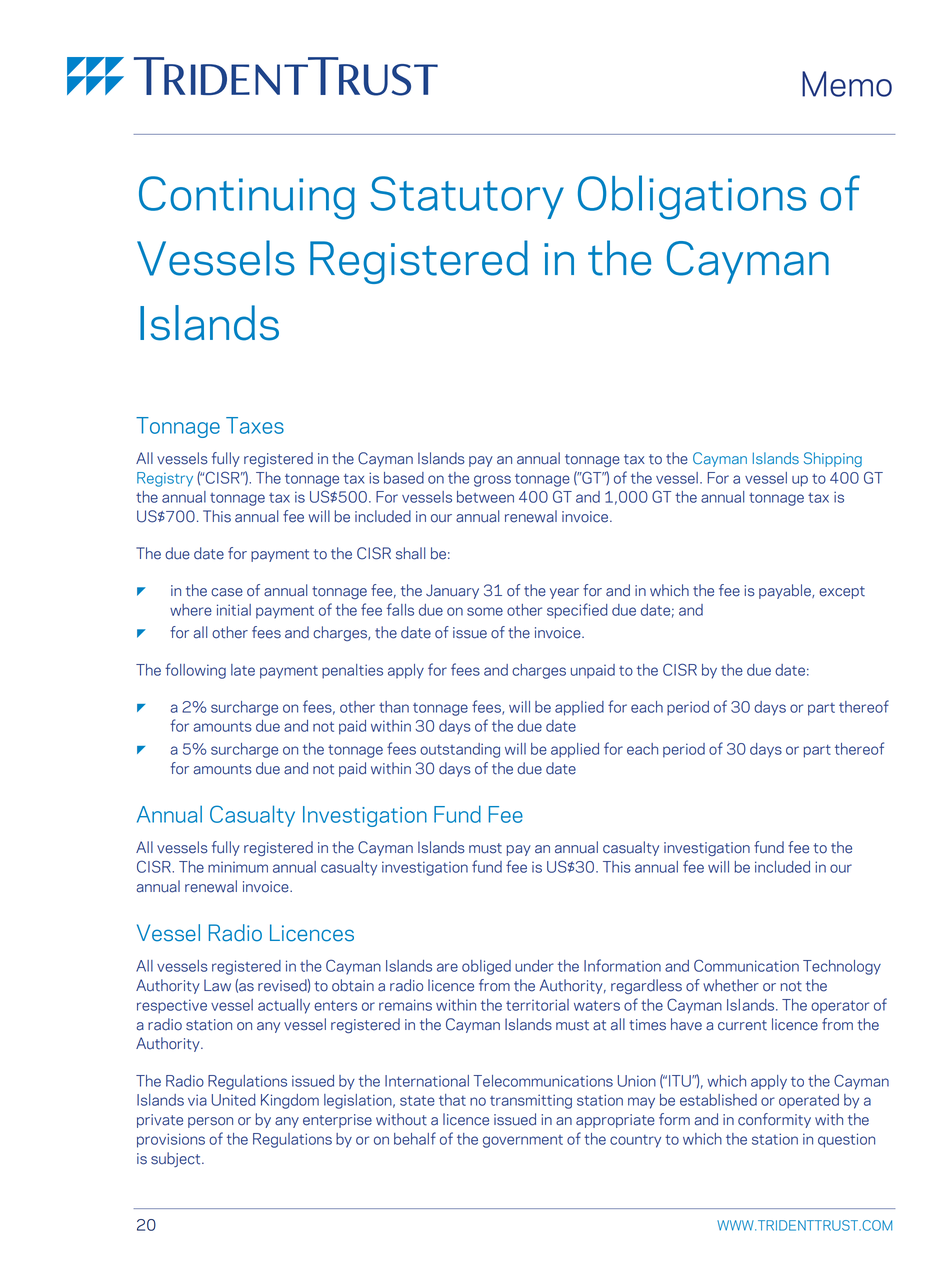  I want to click on obliged, so click(486, 967).
